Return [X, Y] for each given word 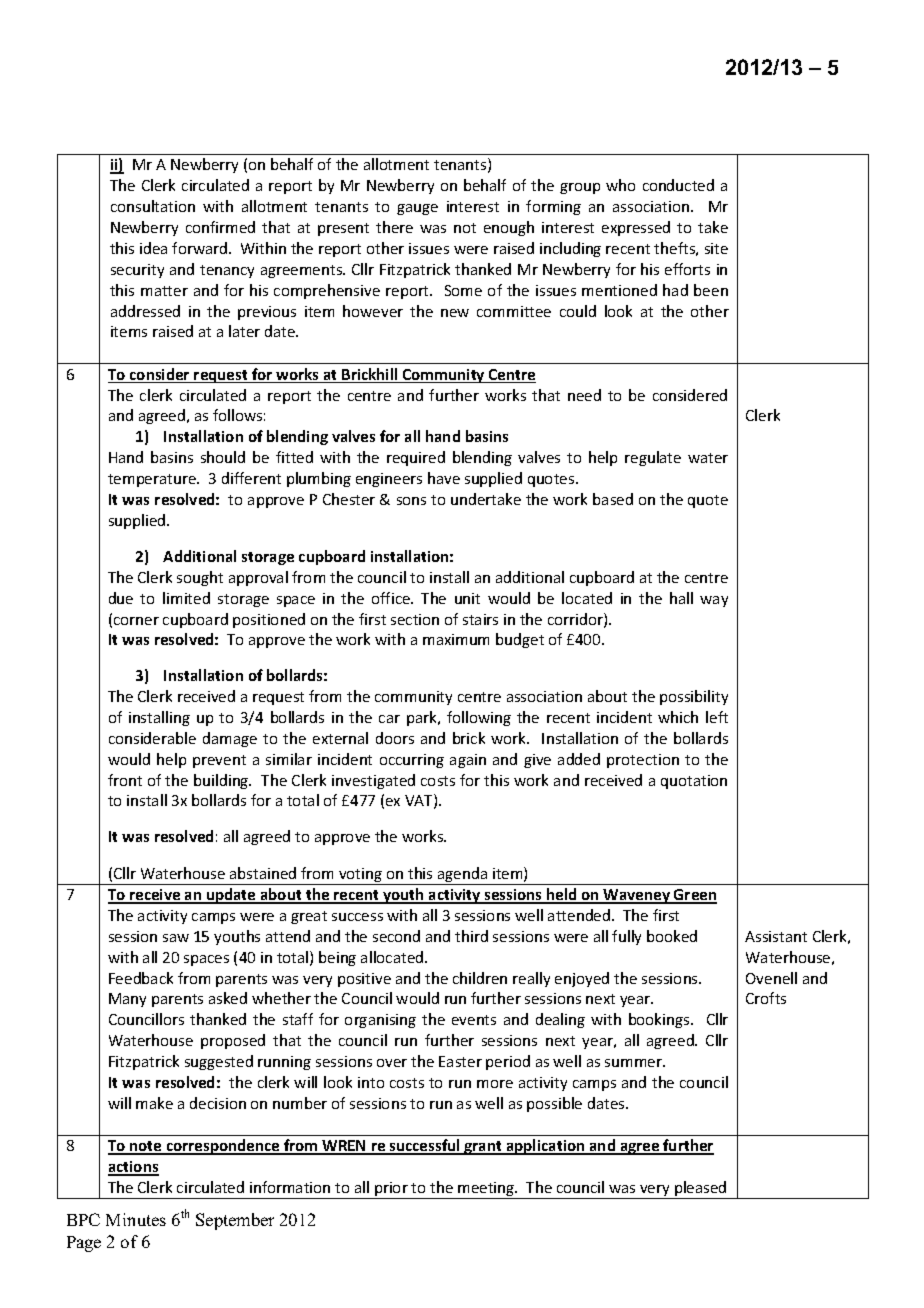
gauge [417, 209]
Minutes [136, 1219]
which [678, 717]
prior [391, 1190]
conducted [678, 185]
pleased [701, 1190]
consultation [153, 206]
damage [230, 739]
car [389, 719]
